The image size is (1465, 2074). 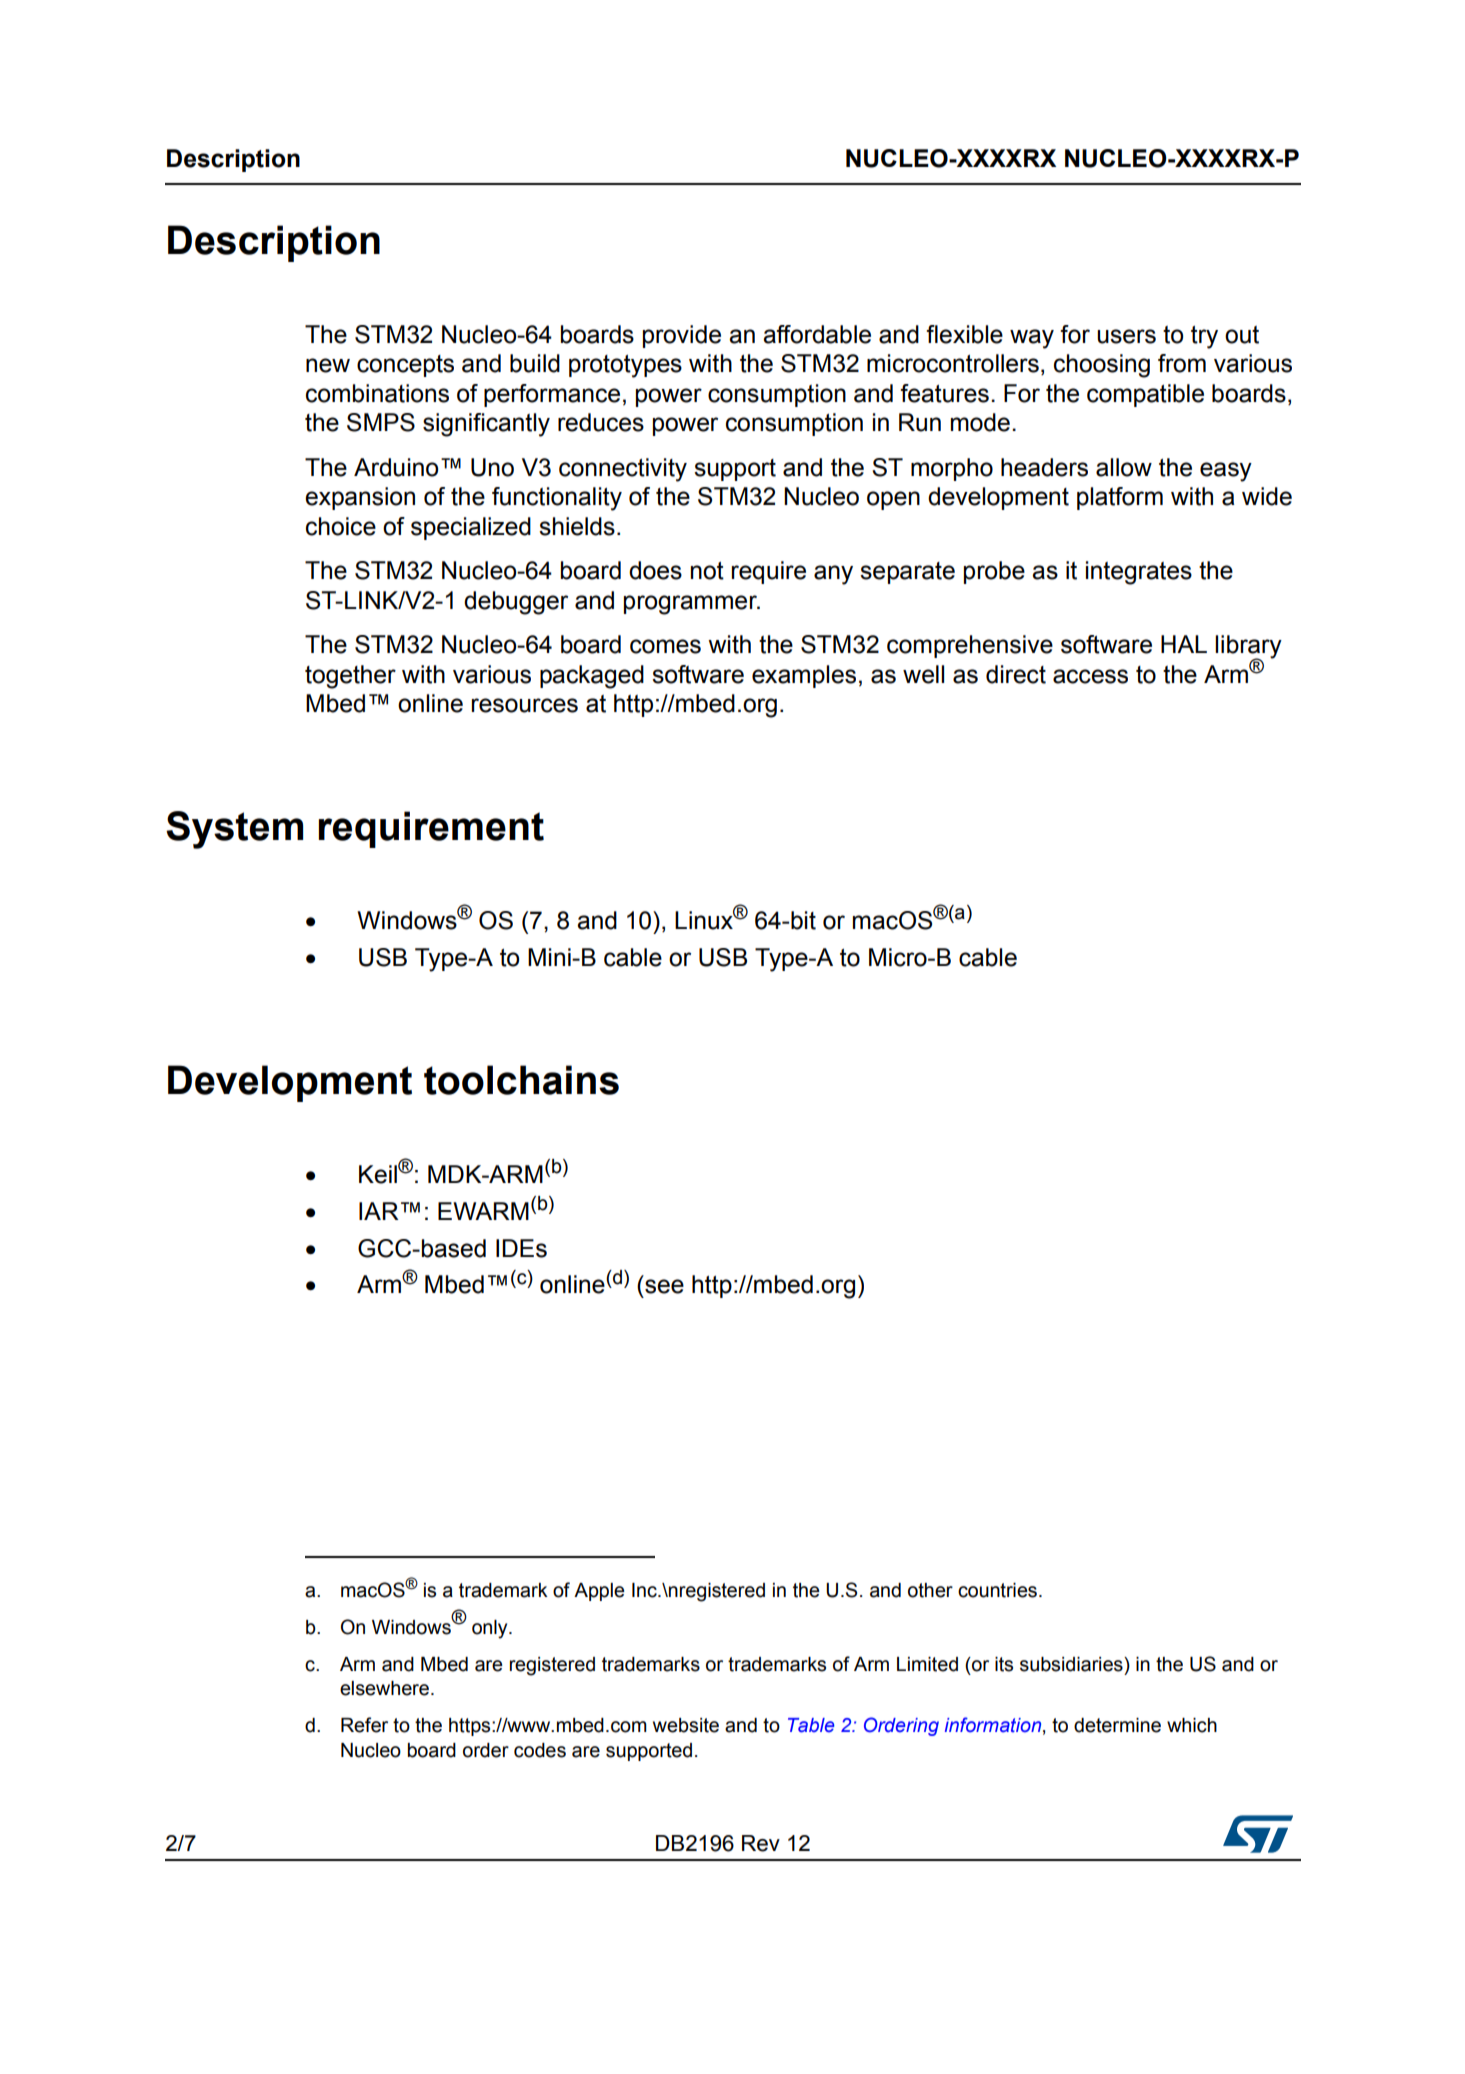 What do you see at coordinates (1184, 644) in the screenshot?
I see `HAL` at bounding box center [1184, 644].
